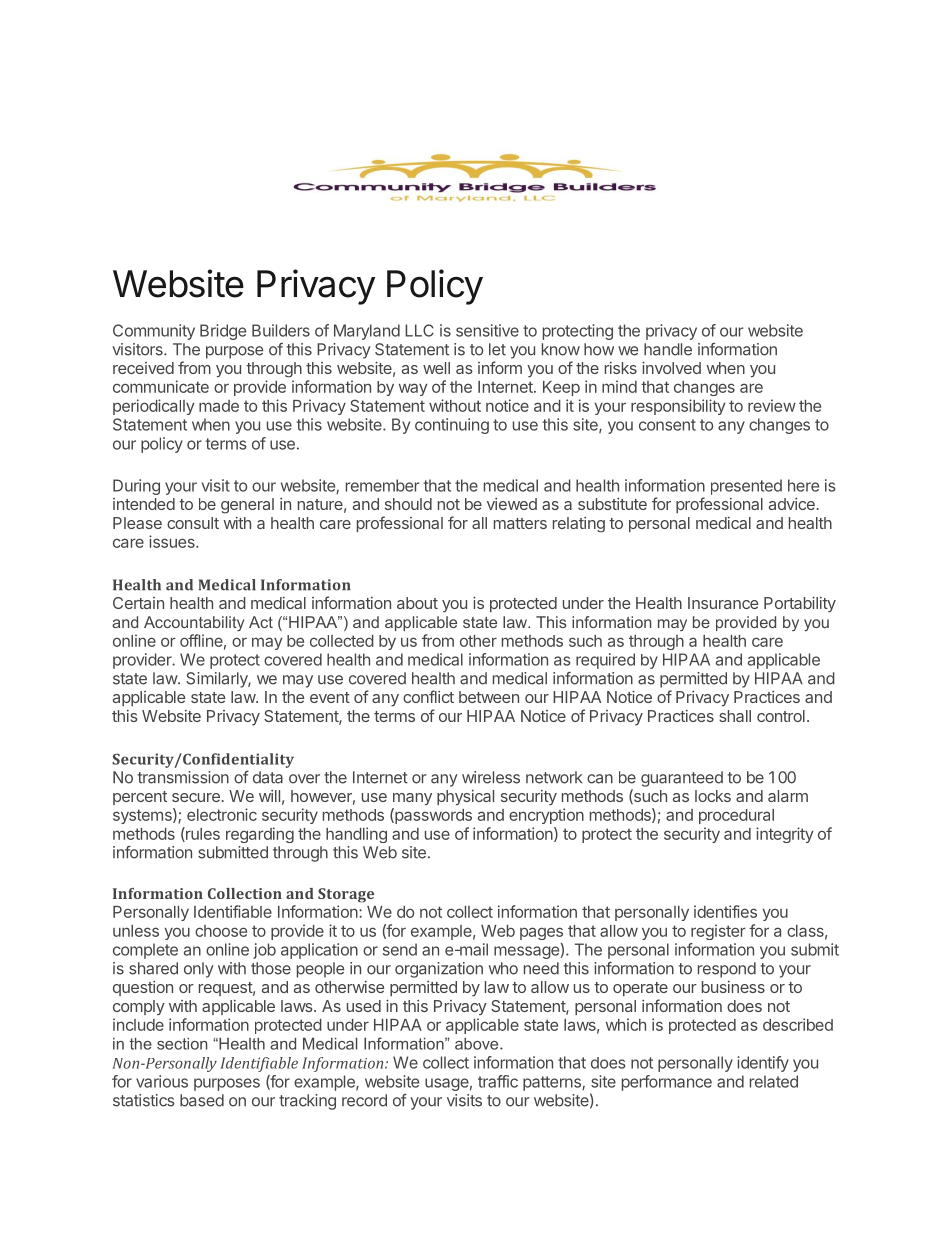 The height and width of the page is (1233, 952). I want to click on transmission, so click(183, 777).
